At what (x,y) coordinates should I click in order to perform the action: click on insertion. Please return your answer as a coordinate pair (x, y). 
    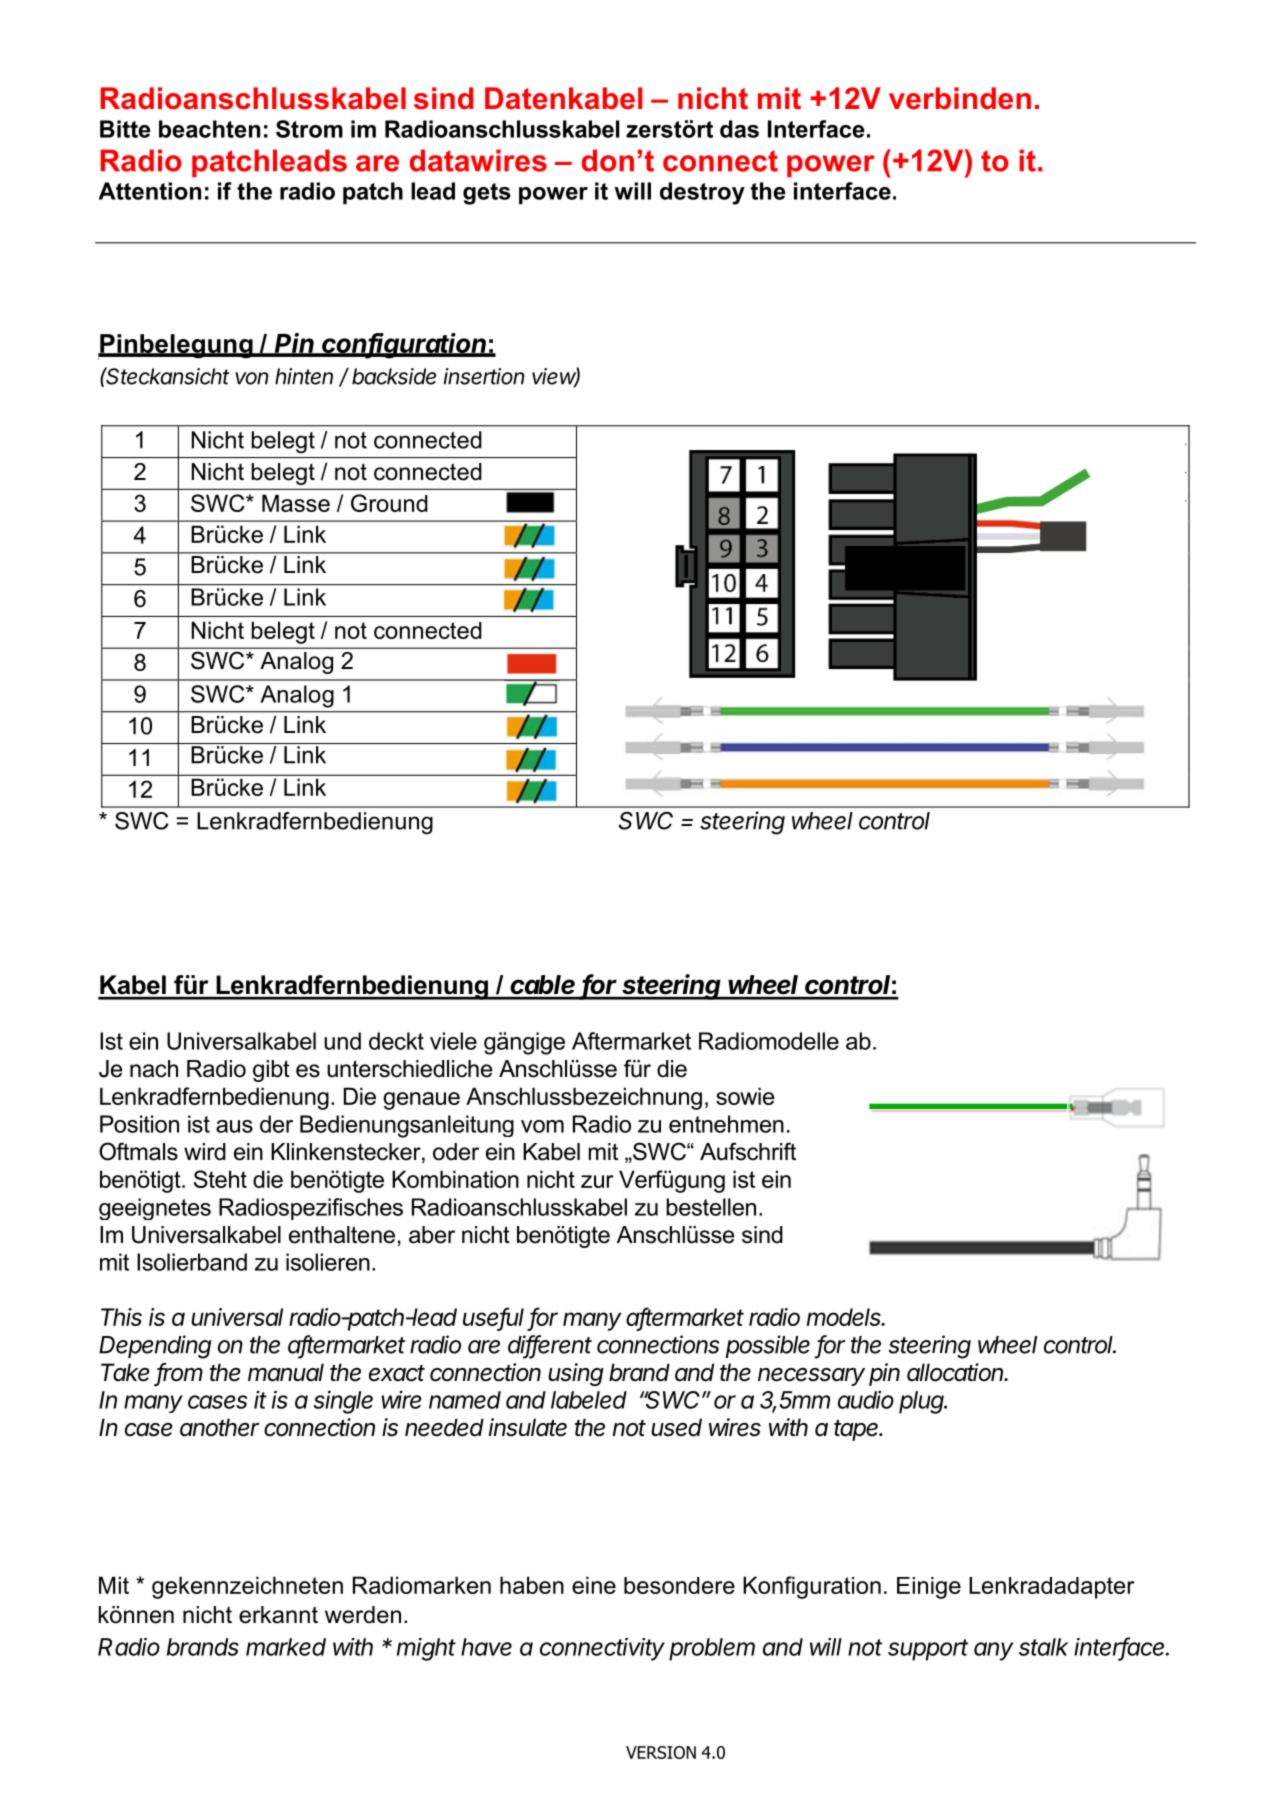
    Looking at the image, I should click on (484, 376).
